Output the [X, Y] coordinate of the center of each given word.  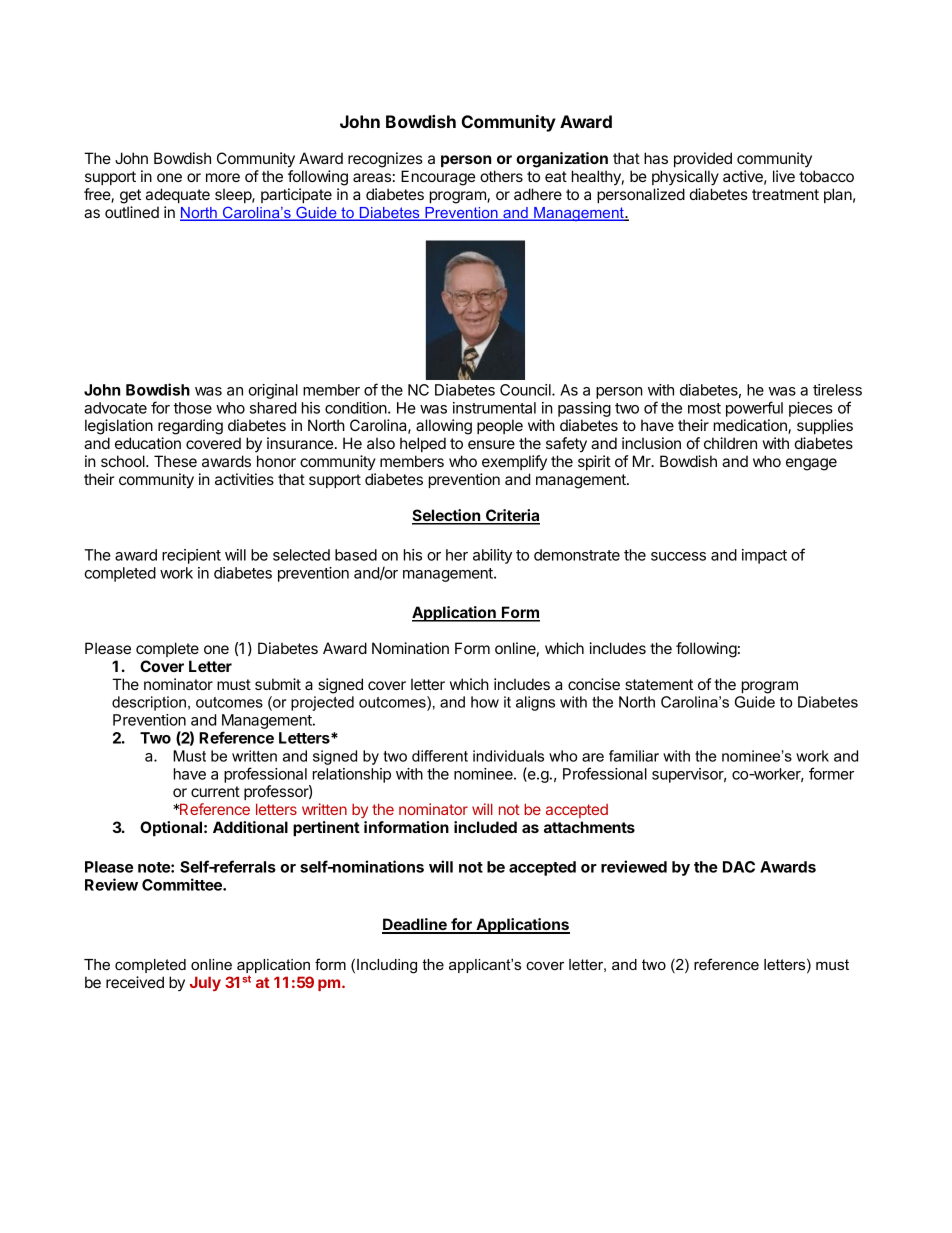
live [784, 176]
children [730, 443]
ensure [491, 444]
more [223, 177]
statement [659, 684]
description [149, 703]
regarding [190, 427]
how [485, 702]
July [205, 983]
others [501, 176]
